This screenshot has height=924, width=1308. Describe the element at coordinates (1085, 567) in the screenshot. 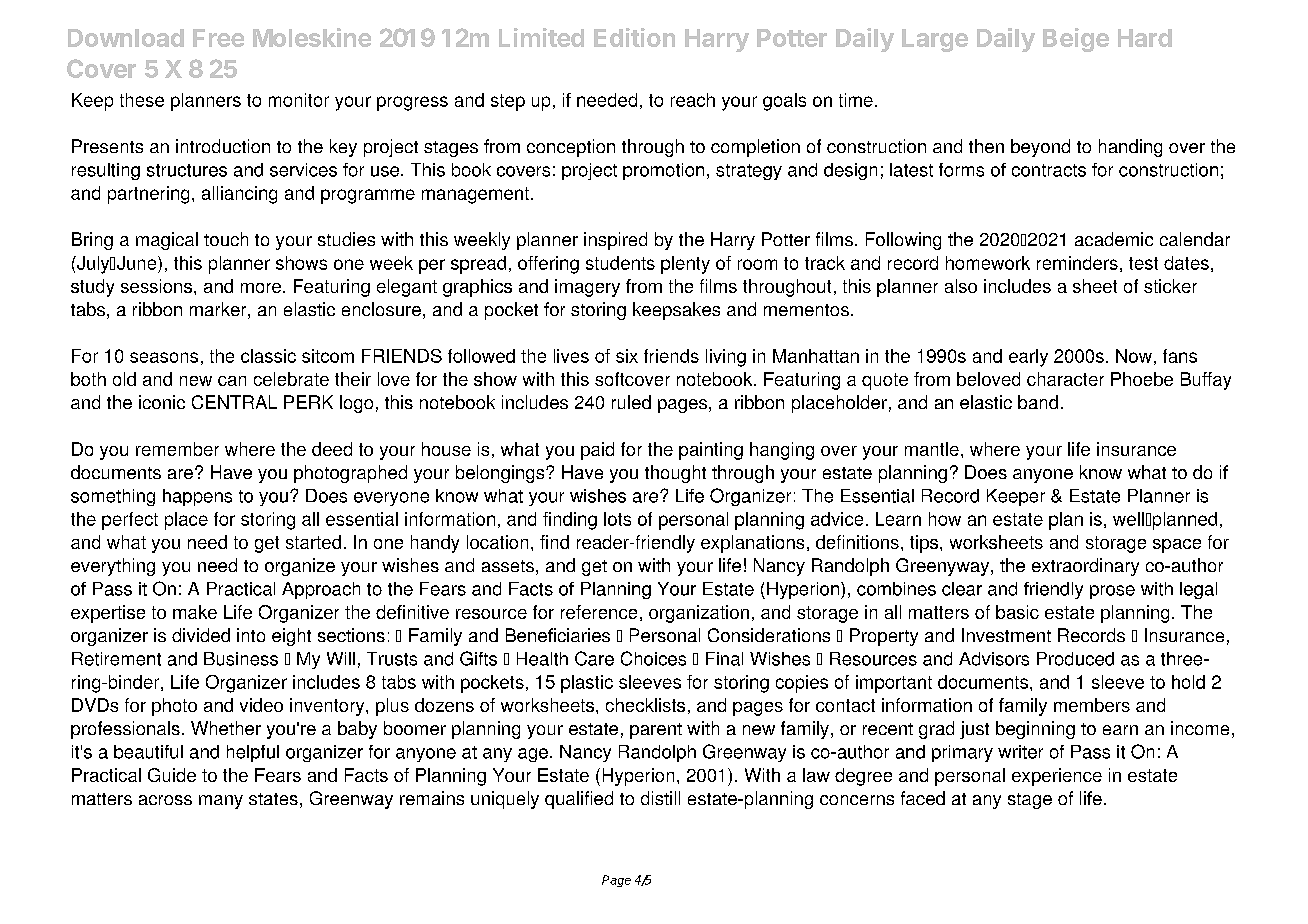

I see `extraordinary` at that location.
